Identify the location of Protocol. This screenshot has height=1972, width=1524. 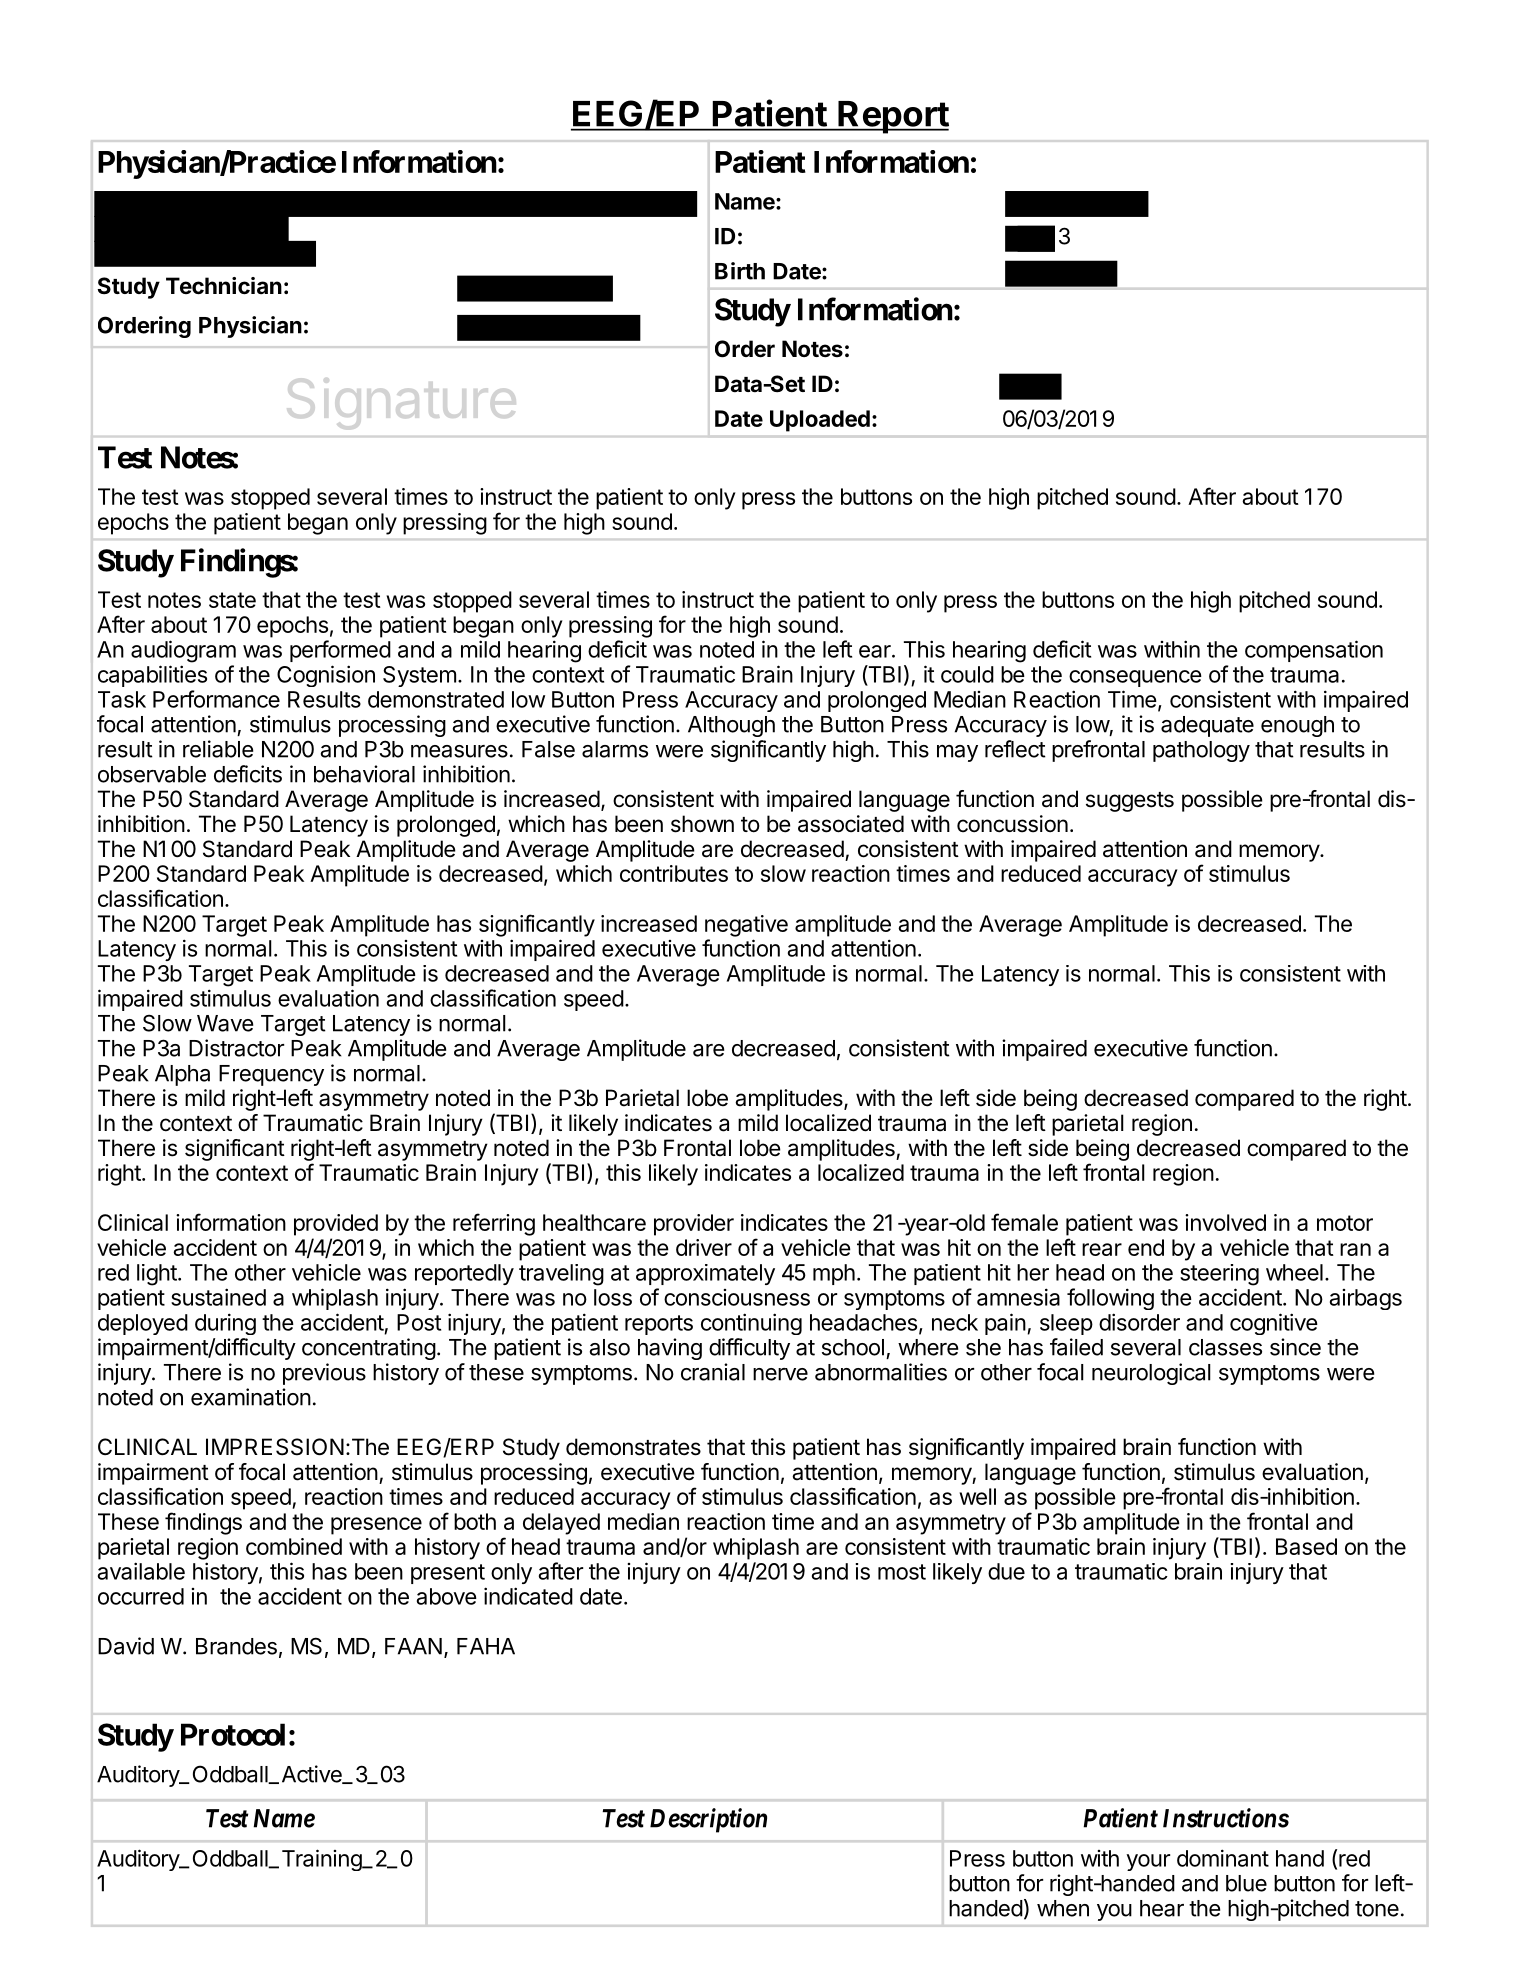
(233, 1734).
